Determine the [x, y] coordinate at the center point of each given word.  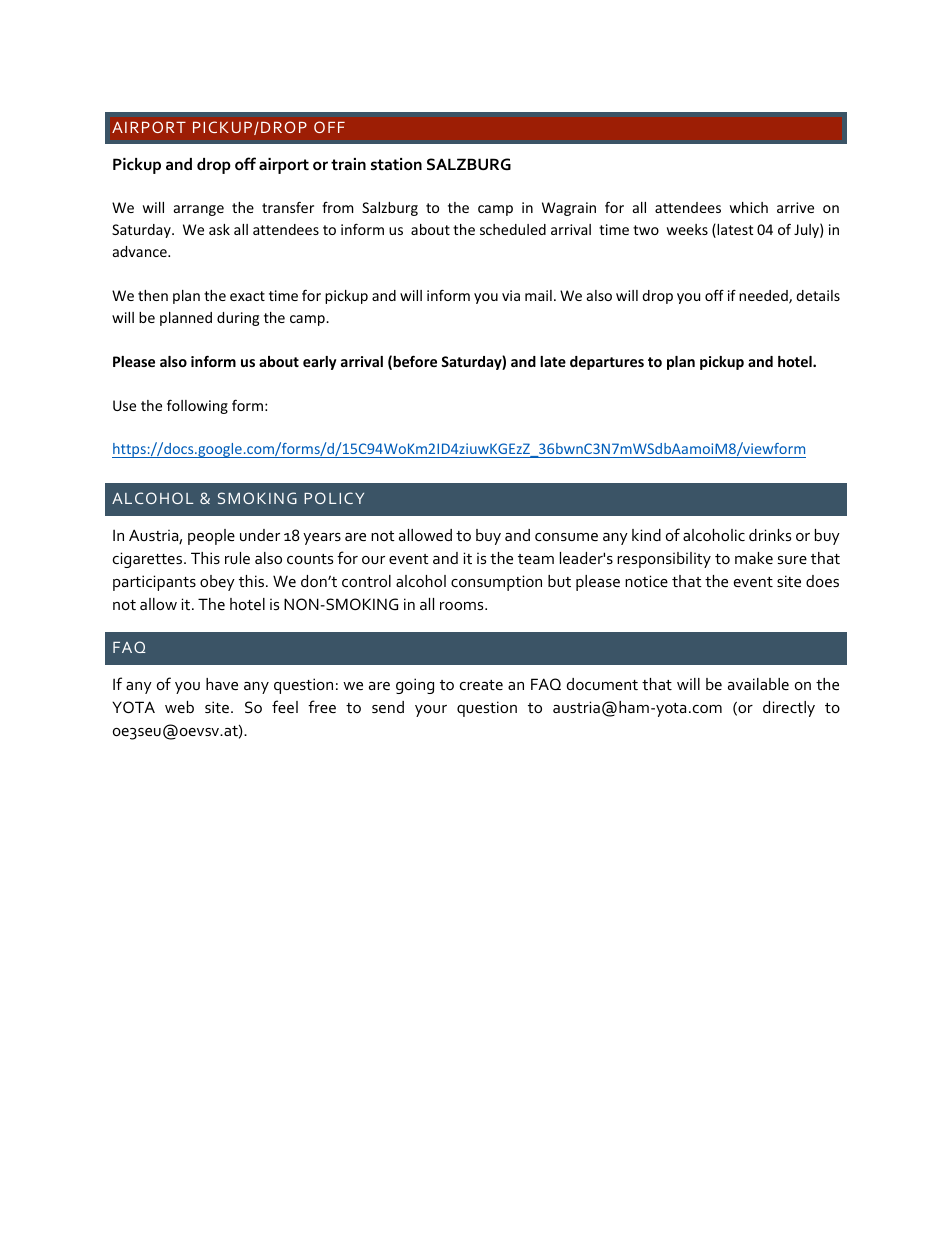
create [481, 685]
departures [607, 363]
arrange [199, 210]
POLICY [334, 498]
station [396, 164]
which [749, 207]
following [197, 406]
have [222, 684]
